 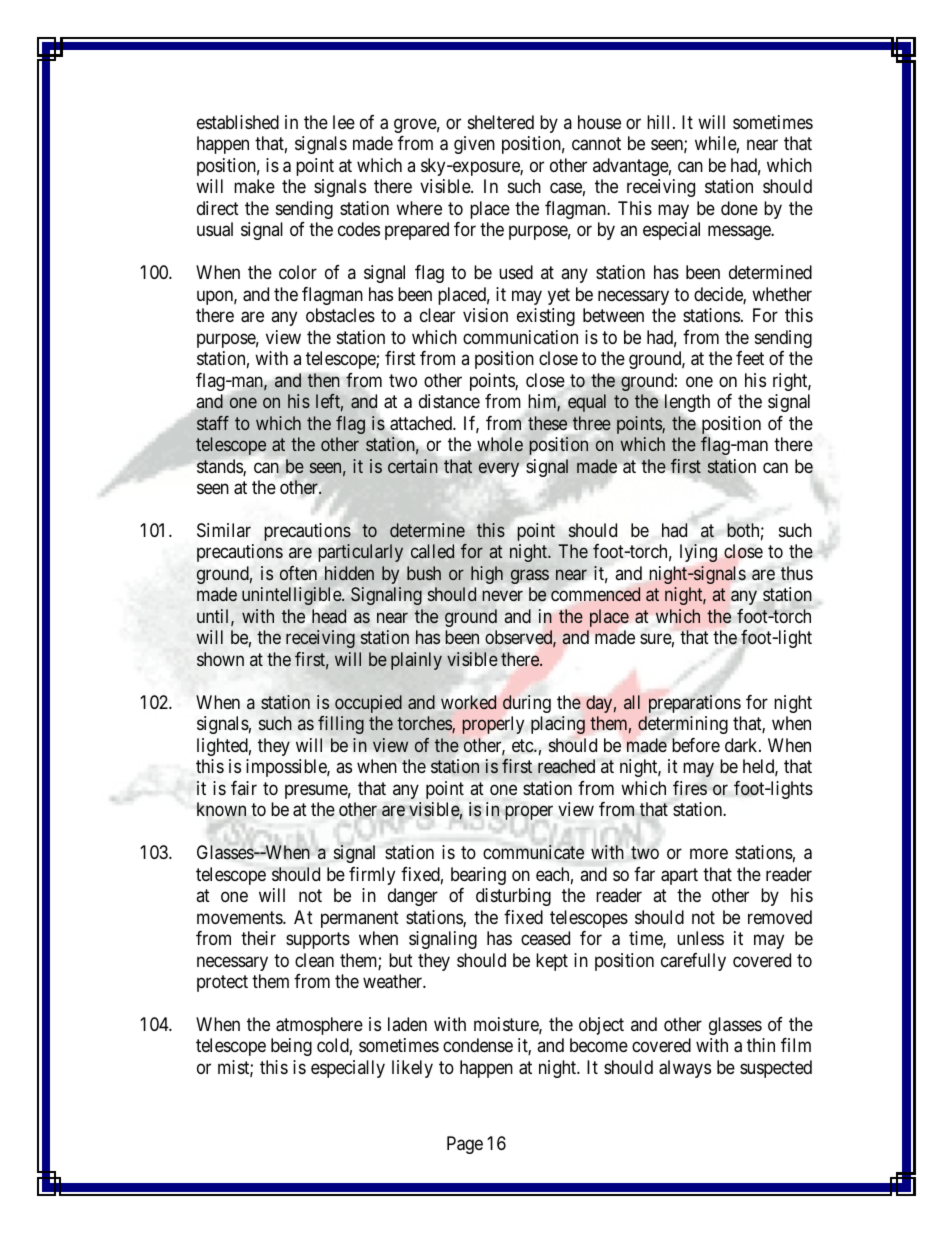 I want to click on every, so click(x=499, y=469).
